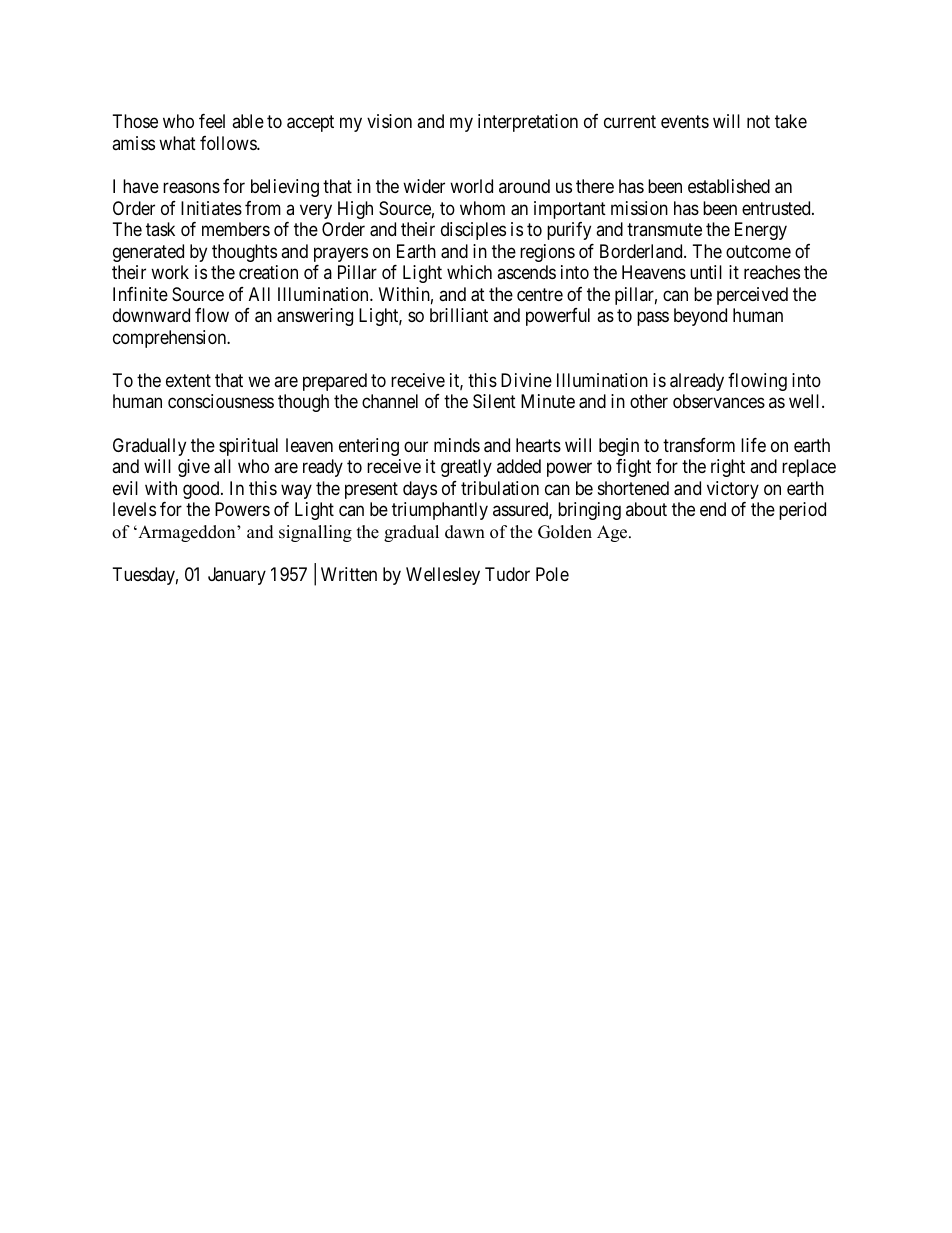  What do you see at coordinates (229, 143) in the screenshot?
I see `follows` at bounding box center [229, 143].
